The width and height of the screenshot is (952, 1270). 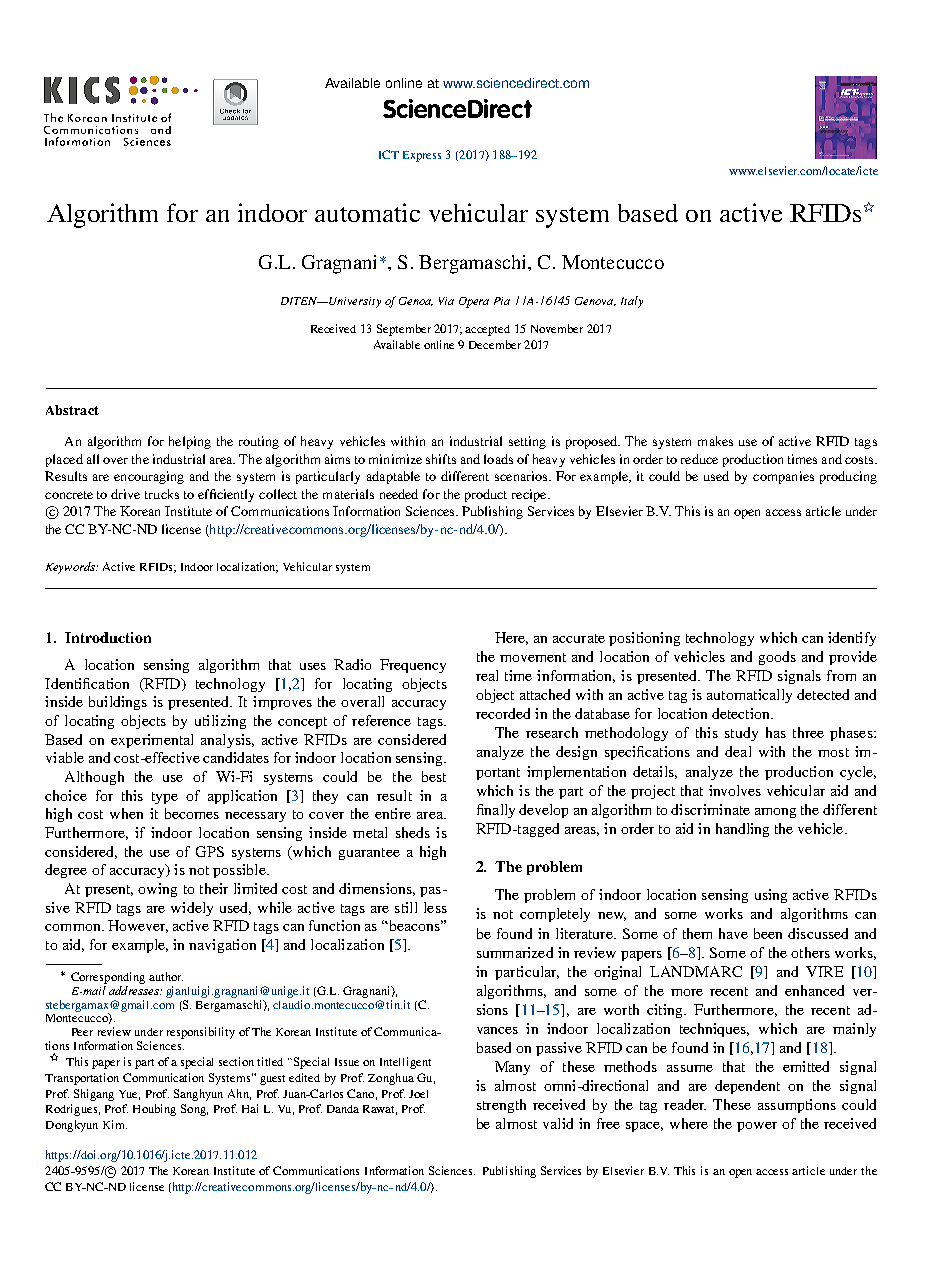 I want to click on Introduction, so click(x=108, y=637).
